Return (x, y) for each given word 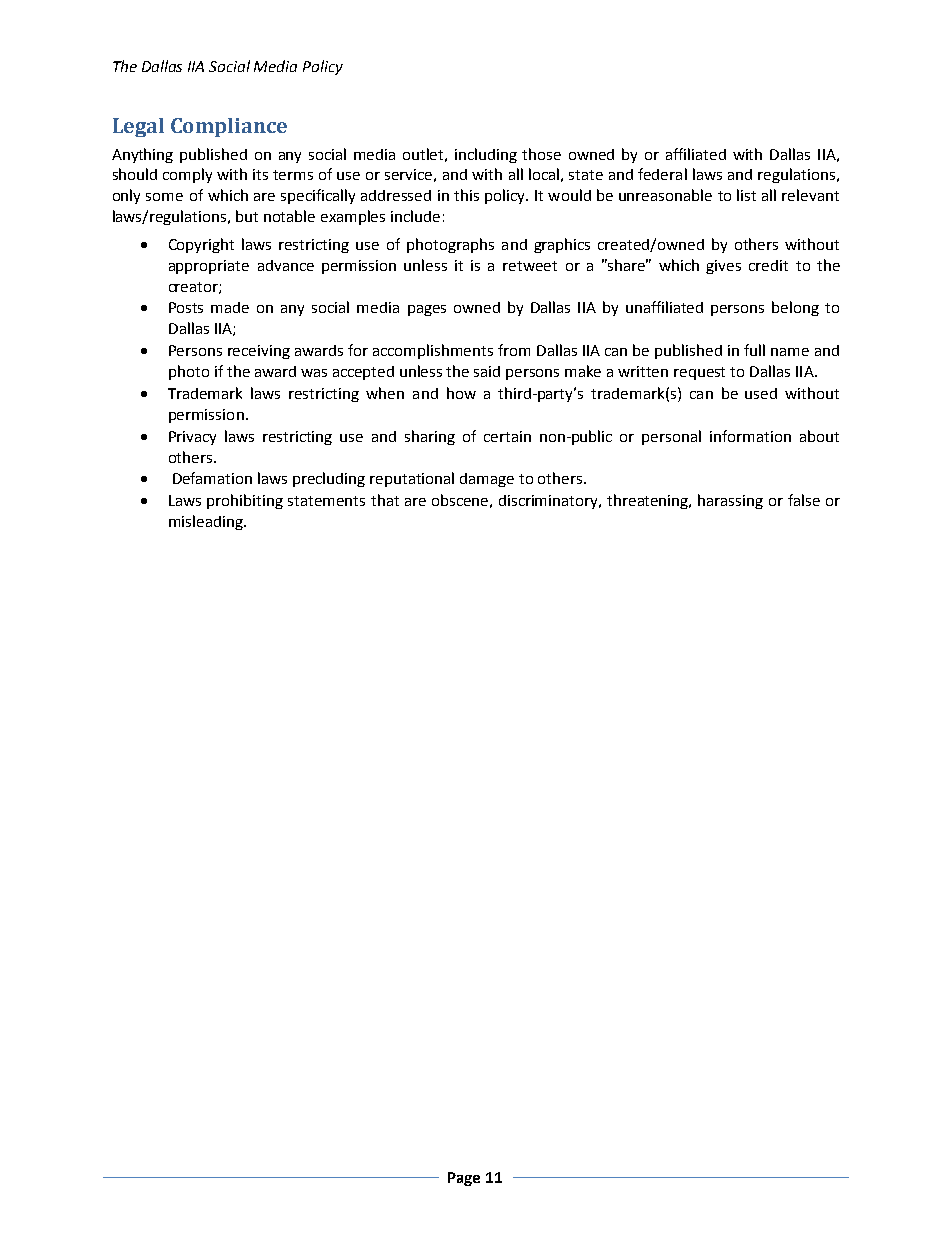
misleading (207, 522)
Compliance (229, 127)
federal (662, 174)
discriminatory (550, 502)
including (486, 155)
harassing (730, 501)
